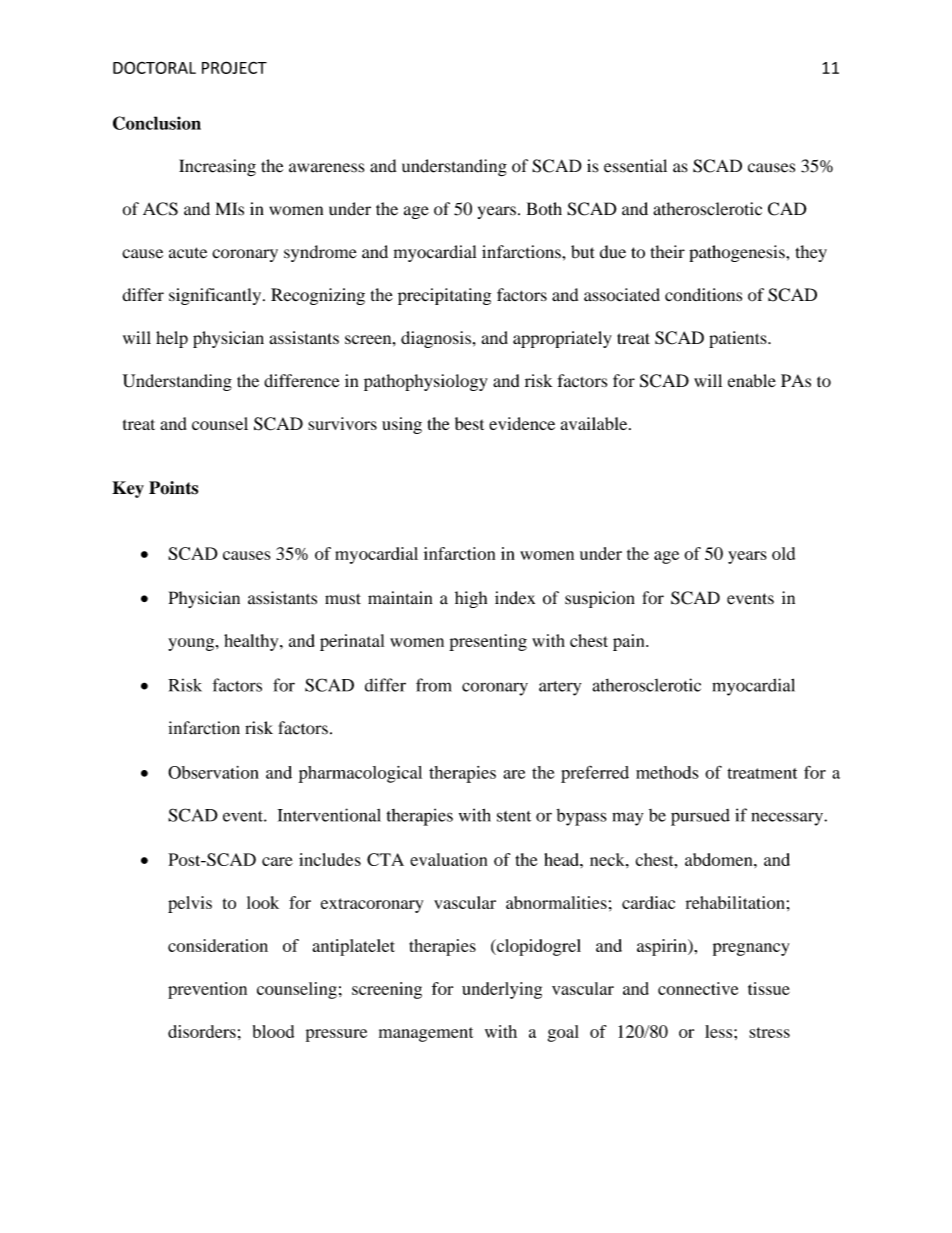  What do you see at coordinates (700, 817) in the image?
I see `pursued` at bounding box center [700, 817].
